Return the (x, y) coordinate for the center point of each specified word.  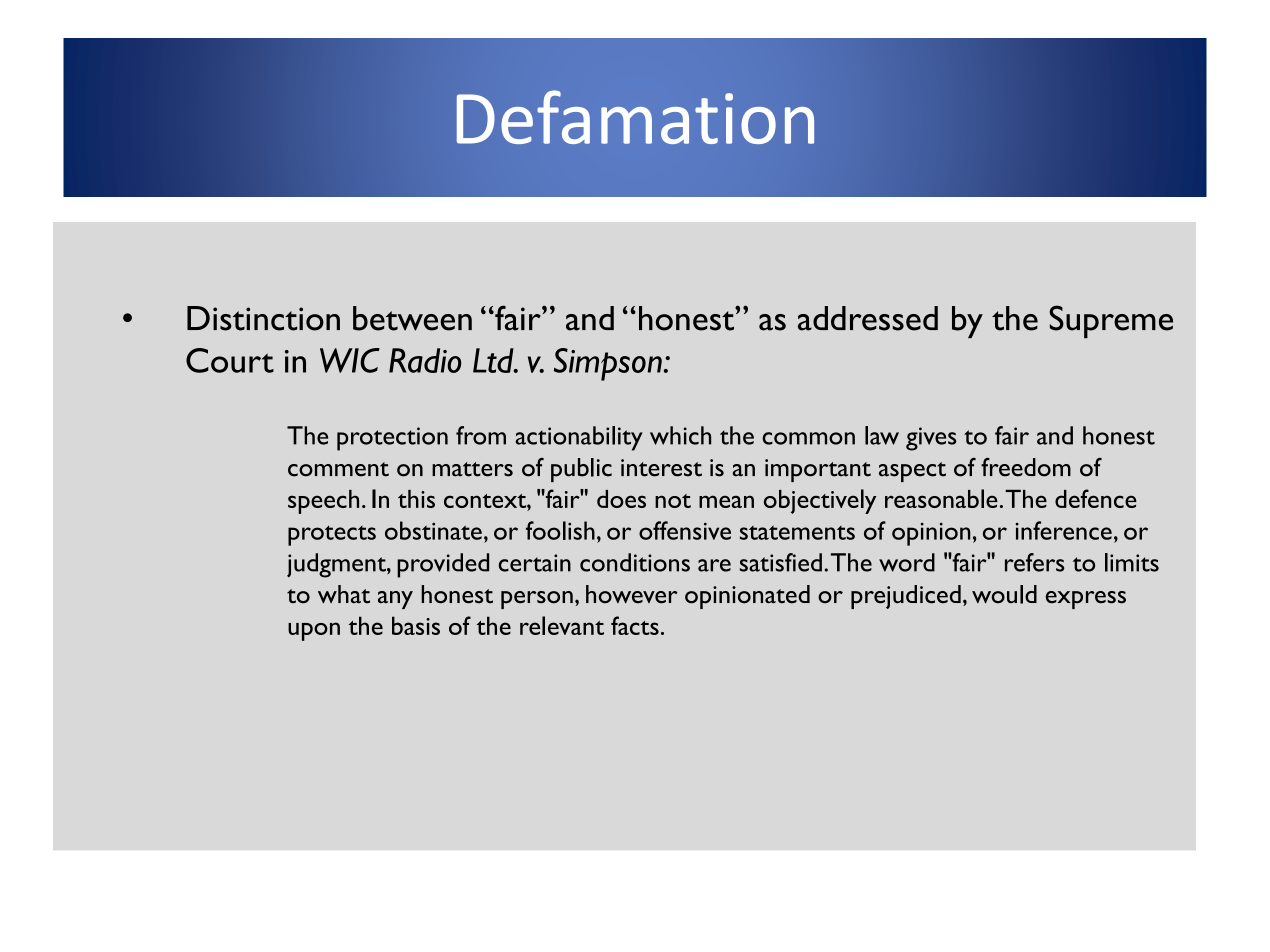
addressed (868, 318)
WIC (350, 360)
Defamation (635, 117)
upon (314, 631)
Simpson (608, 364)
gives (931, 439)
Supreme (1111, 321)
